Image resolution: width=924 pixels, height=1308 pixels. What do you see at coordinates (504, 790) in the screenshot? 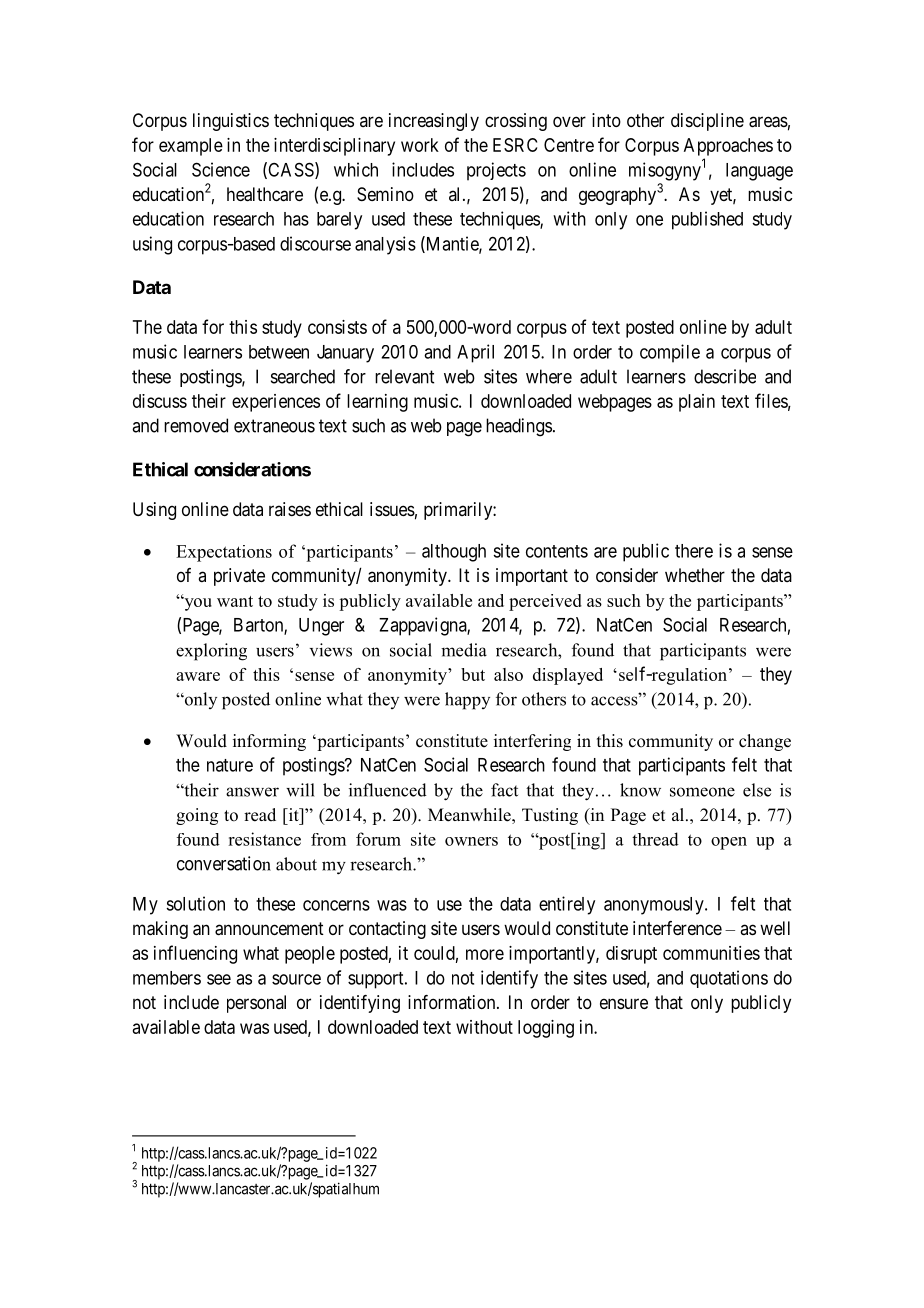
I see `fact` at bounding box center [504, 790].
